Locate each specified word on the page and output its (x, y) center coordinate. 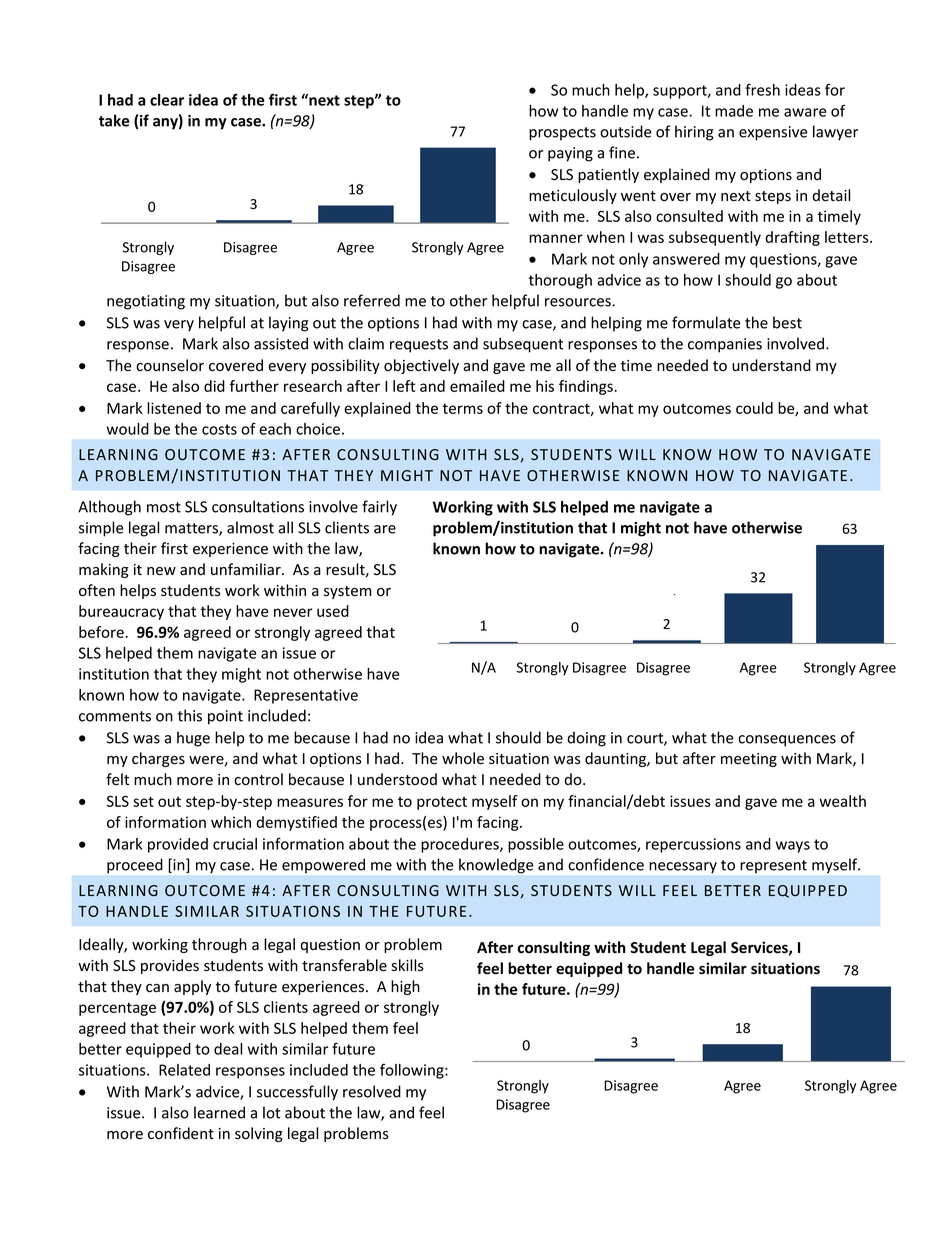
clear (167, 100)
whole (463, 758)
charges (158, 759)
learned (219, 1112)
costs (219, 429)
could (754, 408)
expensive (773, 133)
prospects (562, 134)
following (413, 1071)
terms (463, 408)
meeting (749, 760)
